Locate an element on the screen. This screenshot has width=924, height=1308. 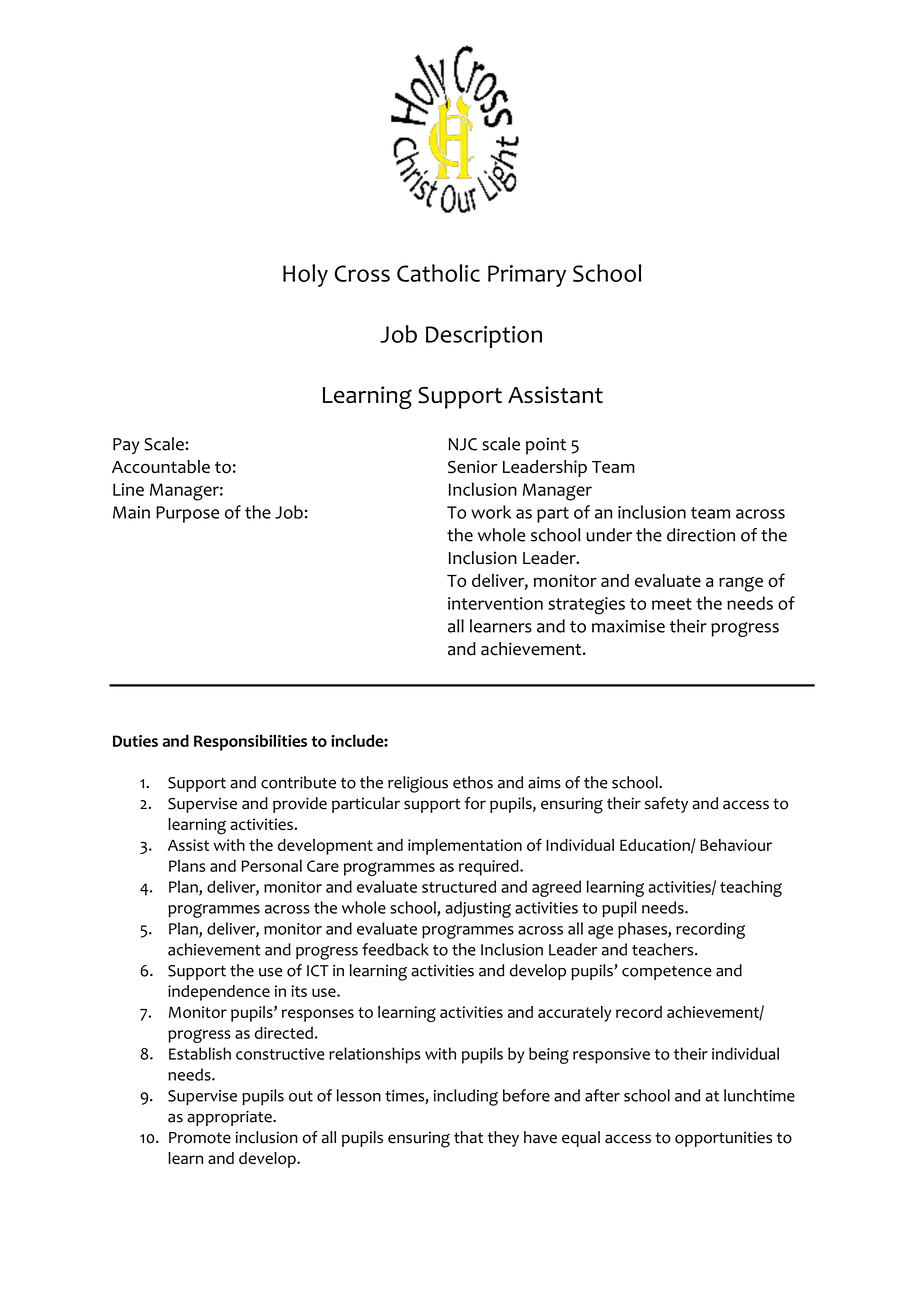
Behaviour is located at coordinates (736, 845).
